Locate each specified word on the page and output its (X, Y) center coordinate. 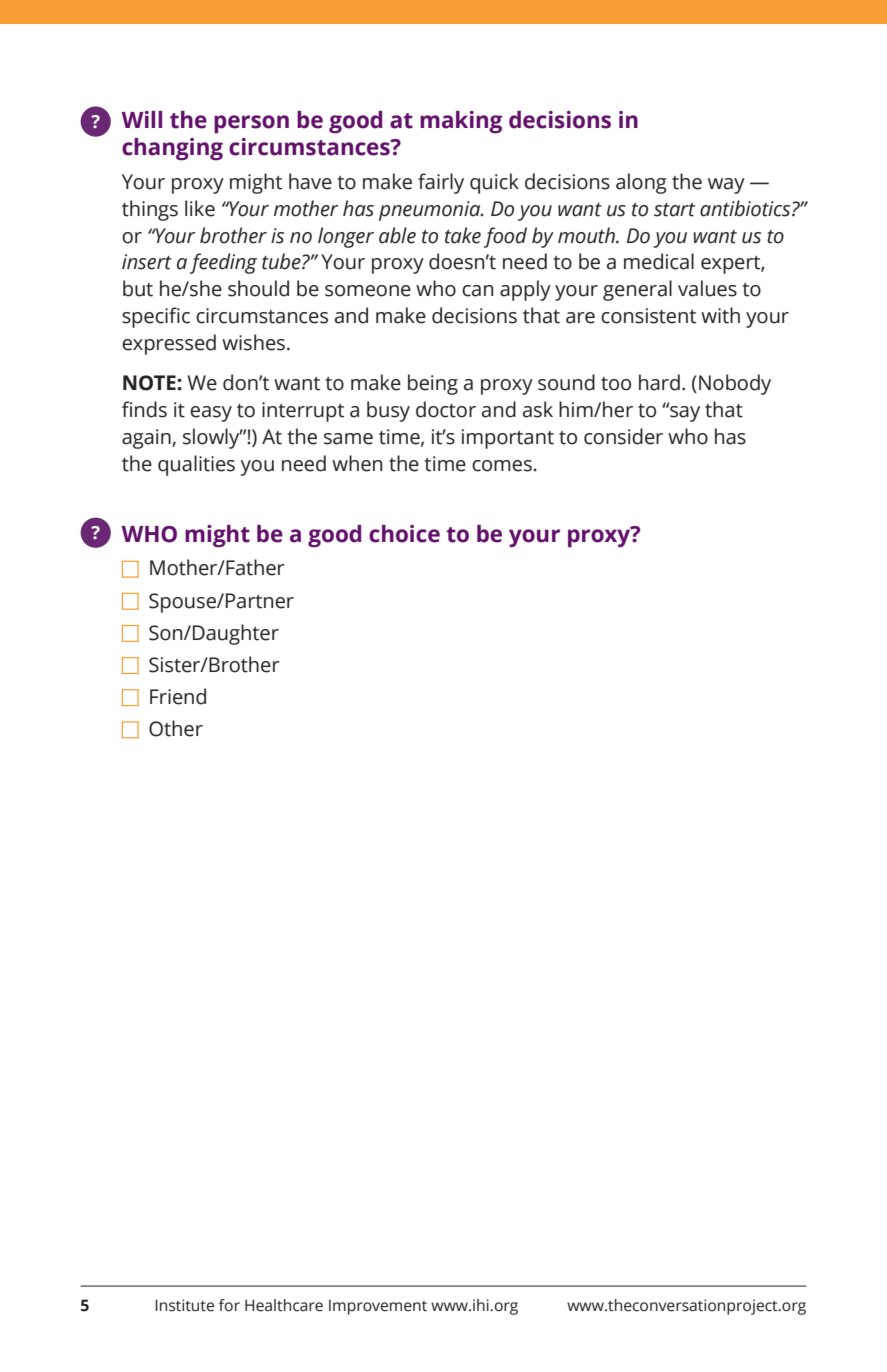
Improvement (378, 1307)
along (641, 183)
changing (172, 149)
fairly (441, 183)
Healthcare (284, 1305)
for (229, 1305)
